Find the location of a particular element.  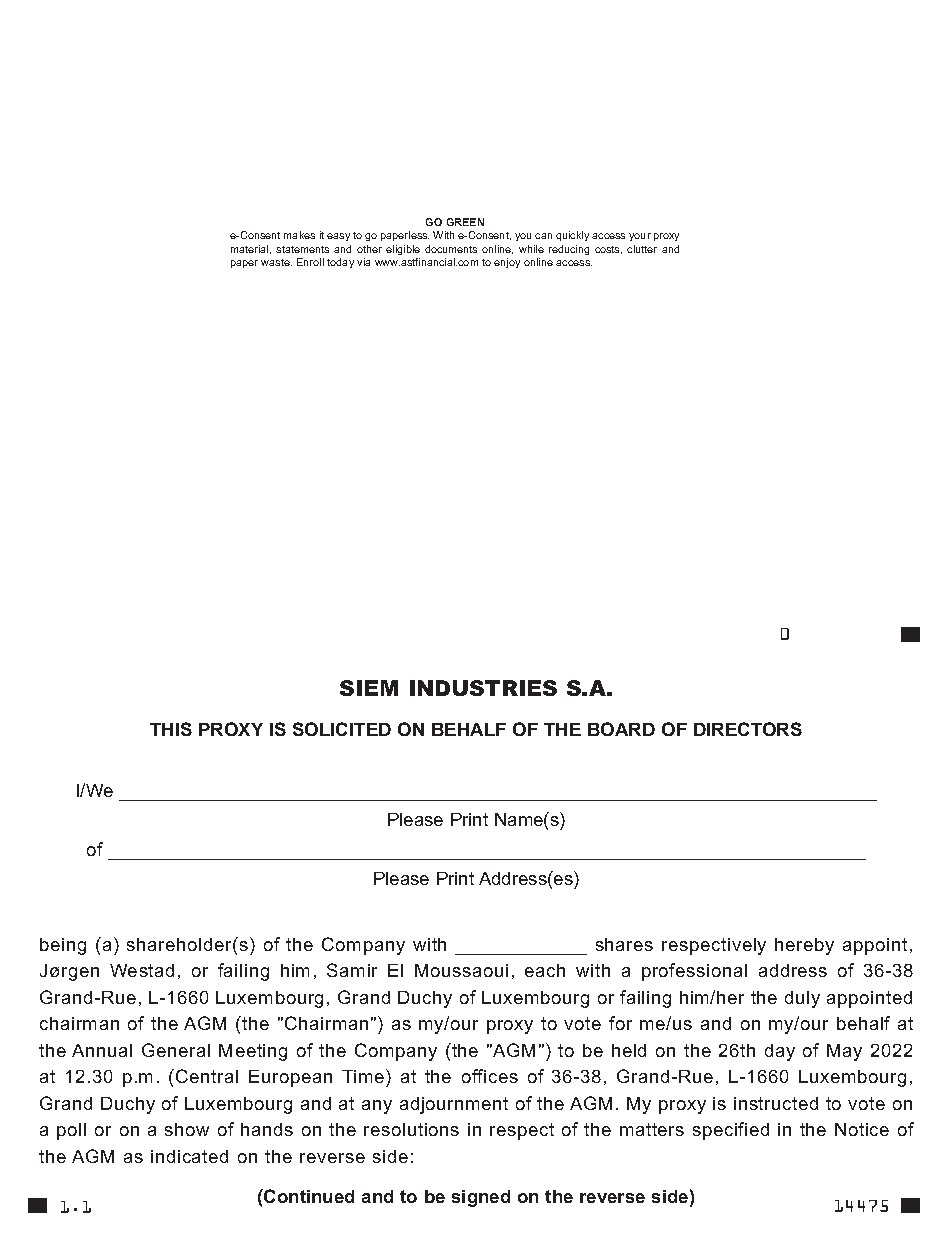

documents is located at coordinates (451, 249).
